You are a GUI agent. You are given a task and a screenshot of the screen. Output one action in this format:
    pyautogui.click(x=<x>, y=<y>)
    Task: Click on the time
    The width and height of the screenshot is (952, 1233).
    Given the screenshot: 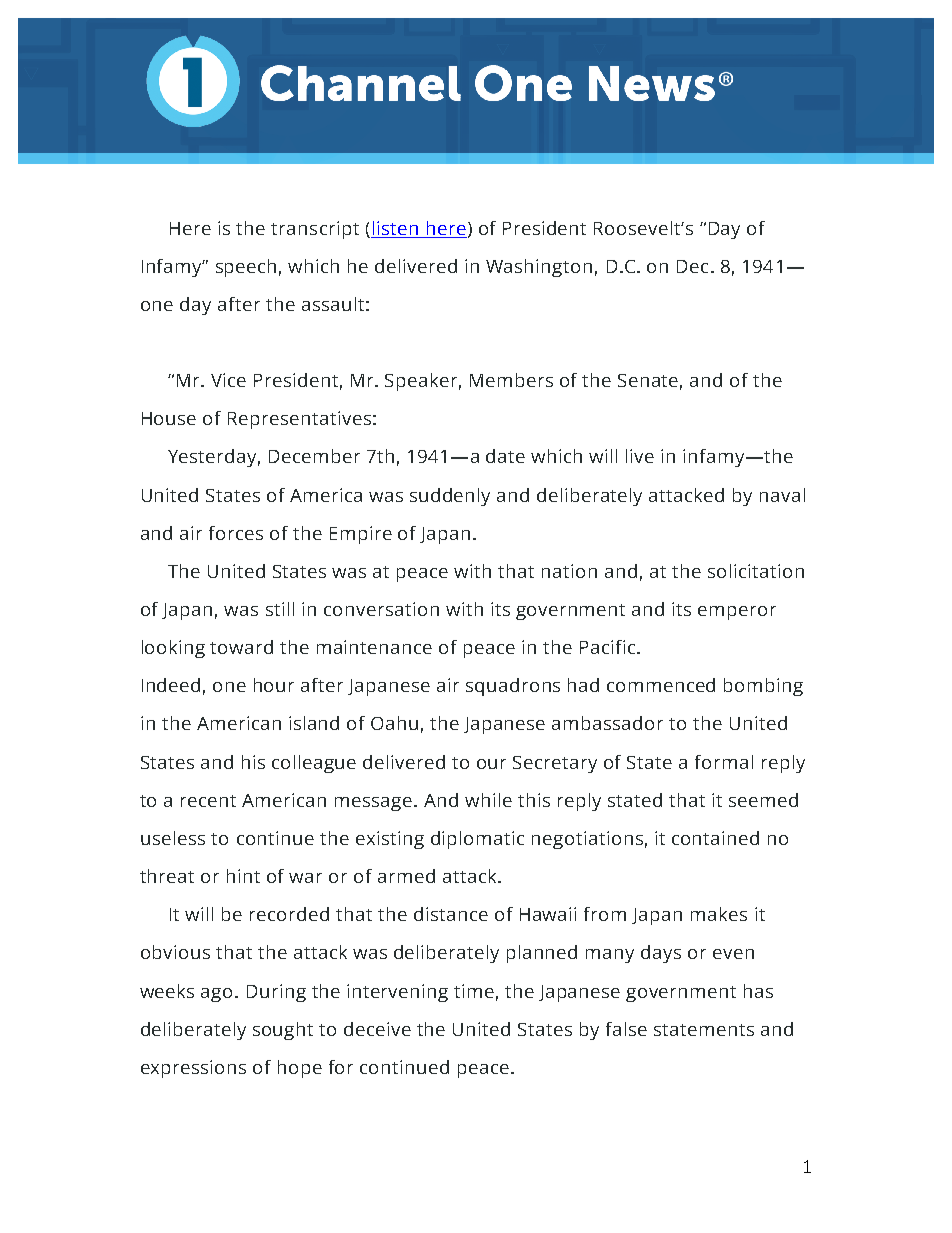 What is the action you would take?
    pyautogui.click(x=474, y=991)
